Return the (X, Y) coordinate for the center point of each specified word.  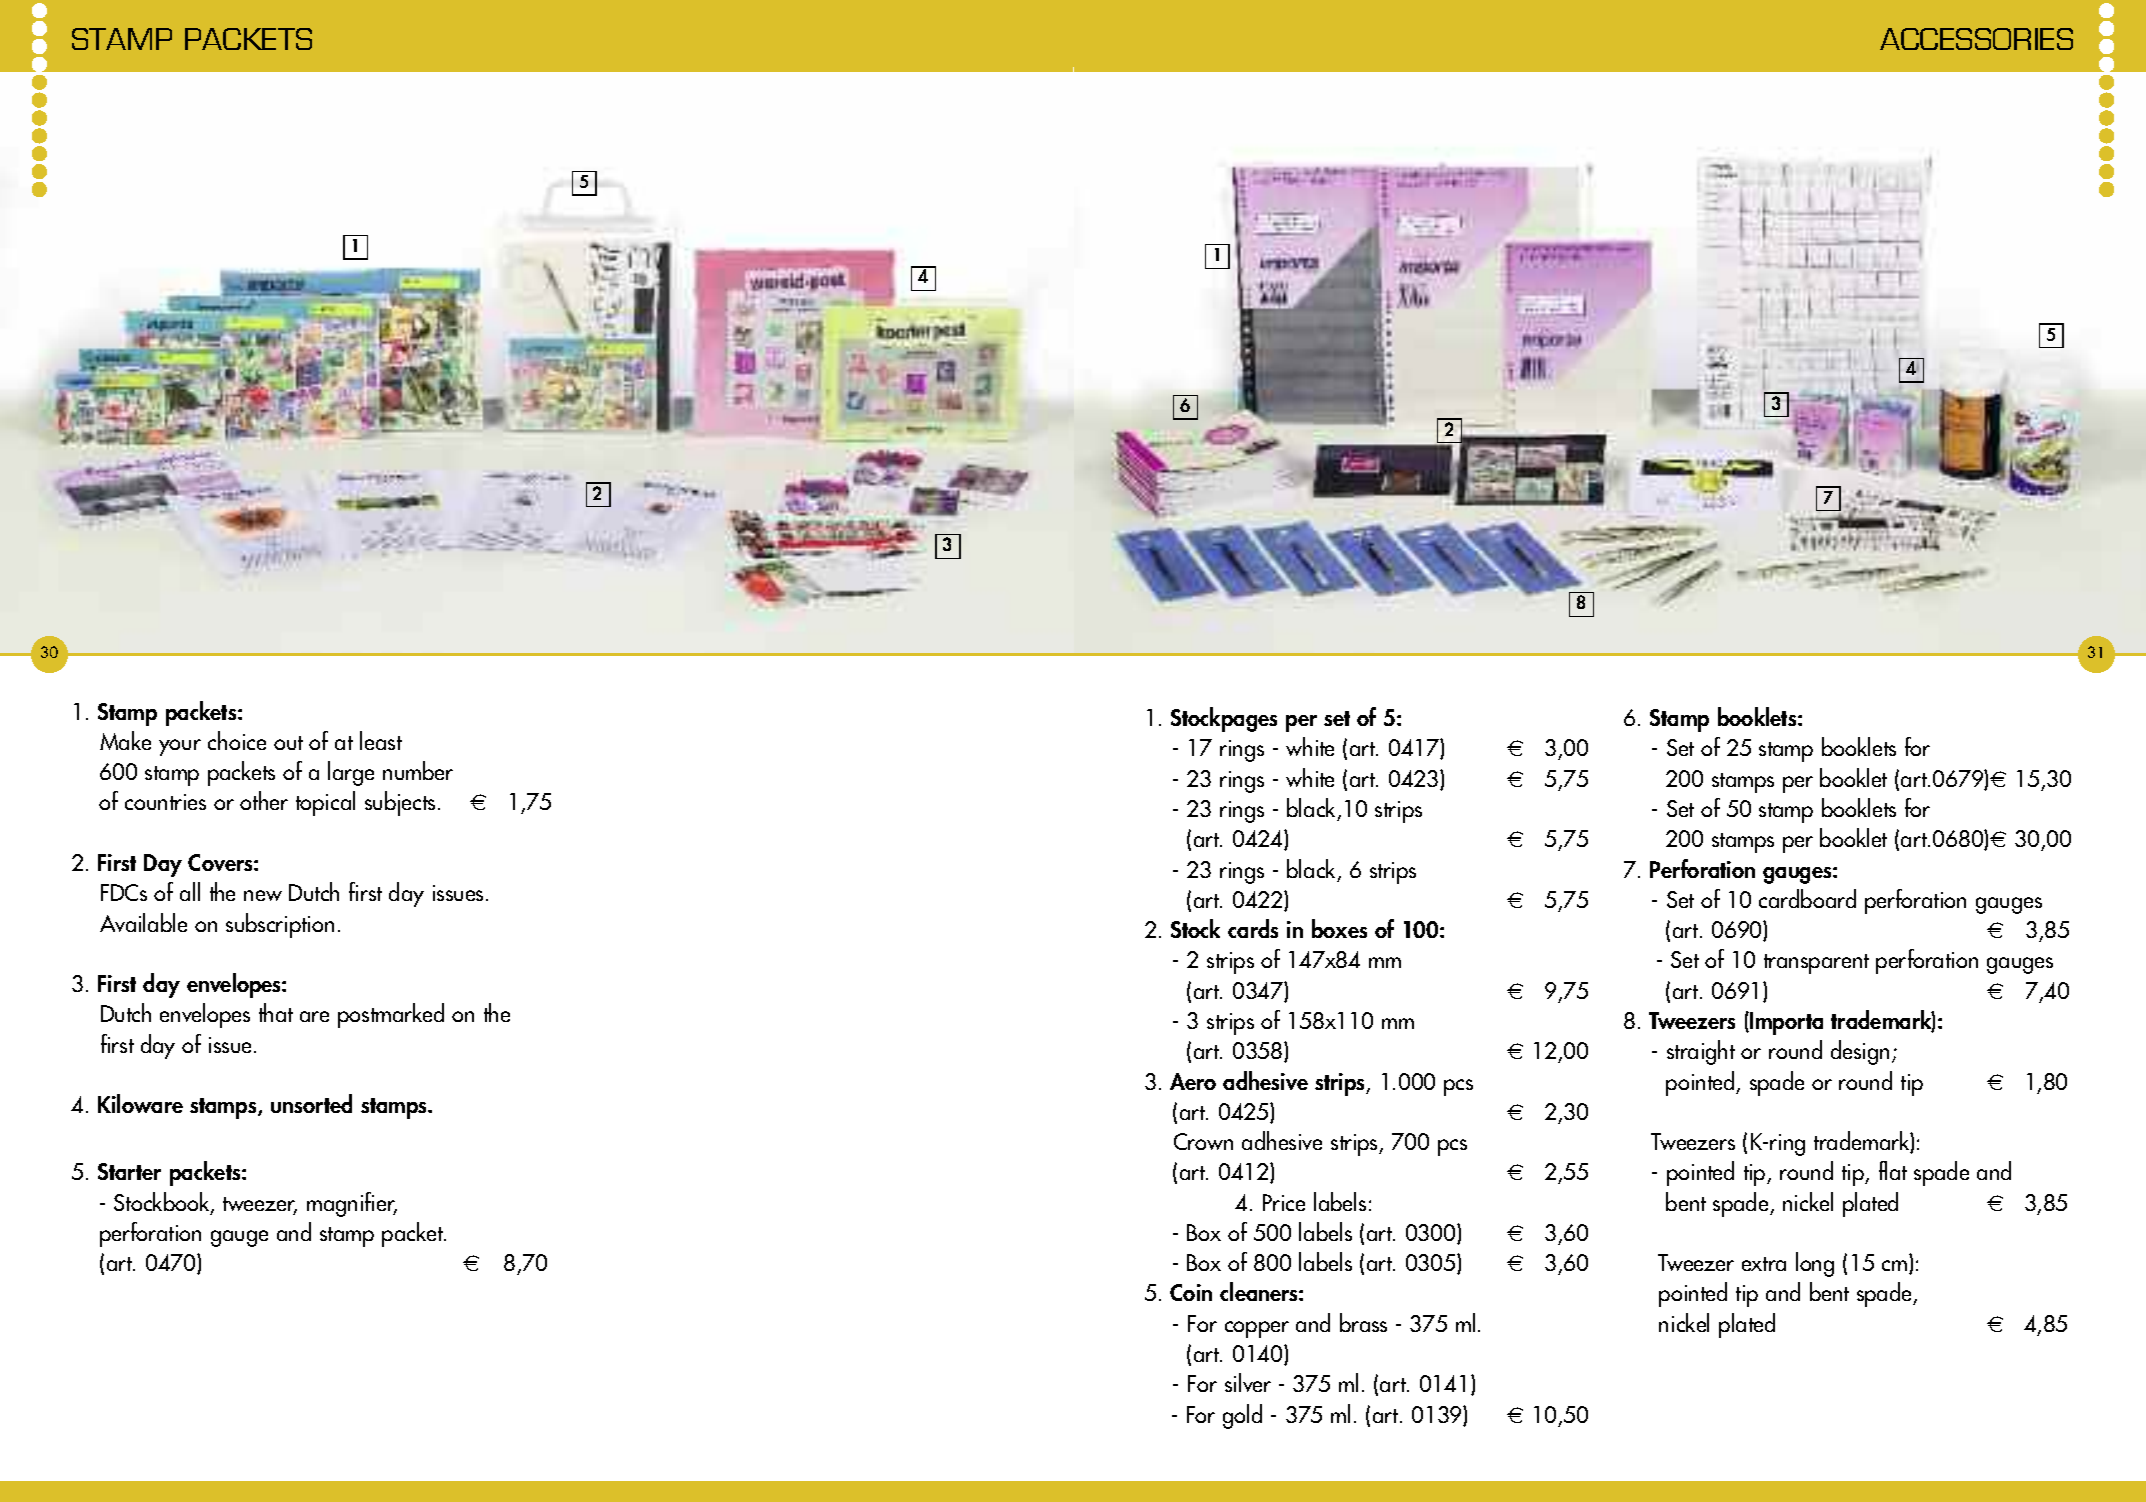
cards (1253, 928)
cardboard (1807, 898)
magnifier (352, 1204)
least (381, 740)
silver (1248, 1382)
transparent (1816, 964)
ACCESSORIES (1976, 39)
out (288, 743)
